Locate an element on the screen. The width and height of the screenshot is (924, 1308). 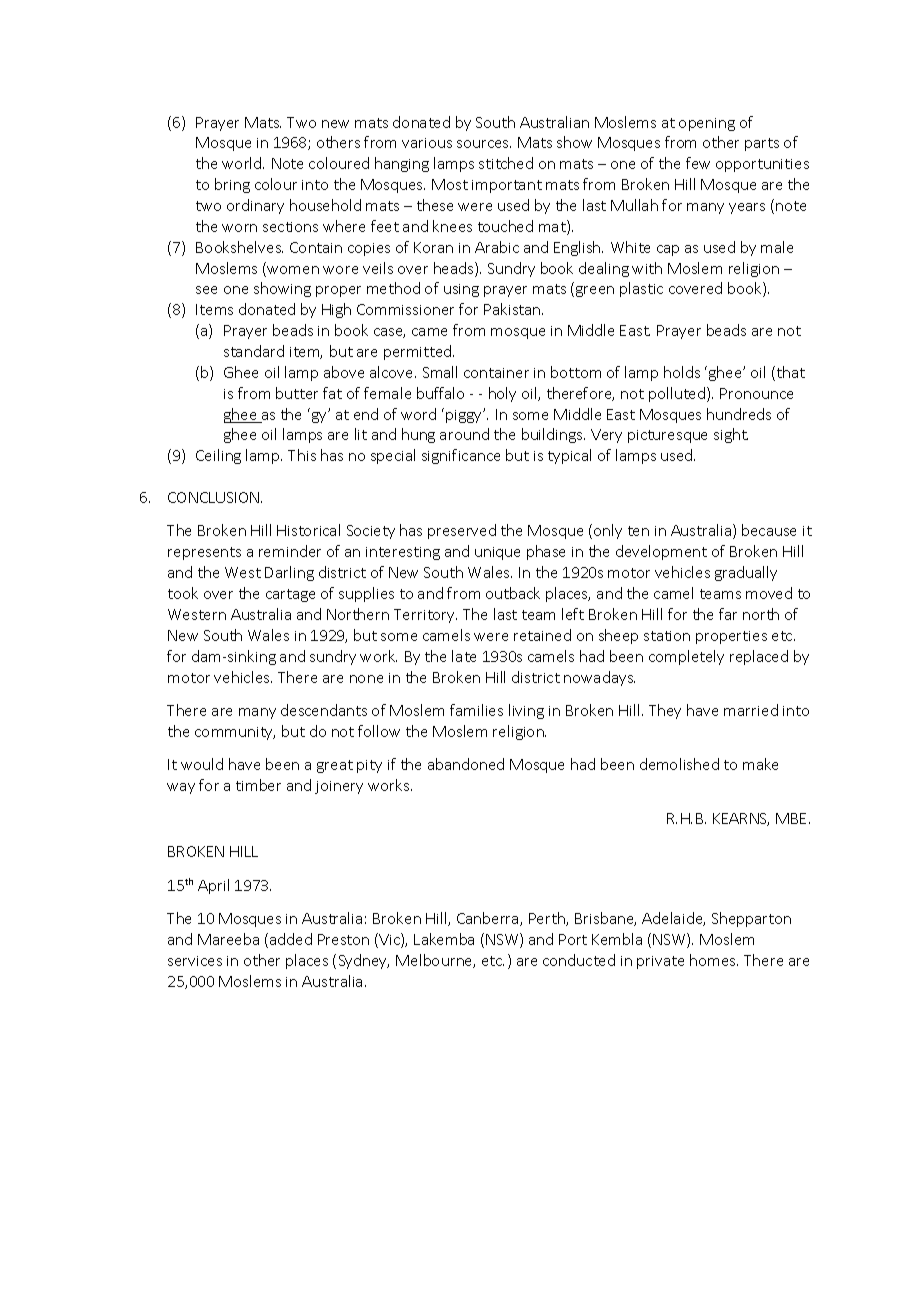
world is located at coordinates (243, 163).
